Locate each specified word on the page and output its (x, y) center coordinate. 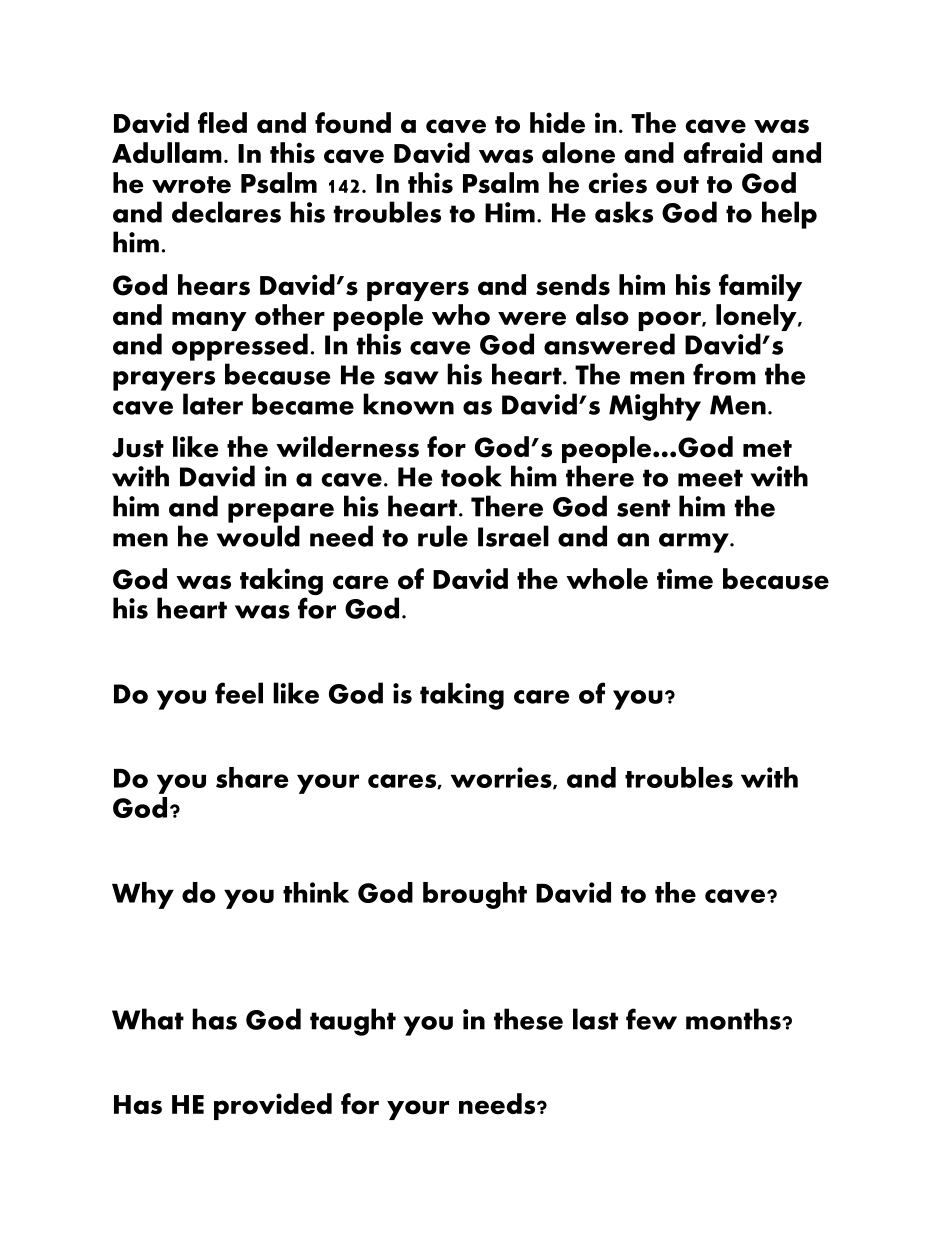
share (252, 777)
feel (239, 693)
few (651, 1019)
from (724, 374)
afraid (722, 152)
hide (557, 123)
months (734, 1019)
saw (411, 378)
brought (475, 895)
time (685, 579)
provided (273, 1106)
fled (222, 123)
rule (443, 536)
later (213, 404)
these (528, 1019)
